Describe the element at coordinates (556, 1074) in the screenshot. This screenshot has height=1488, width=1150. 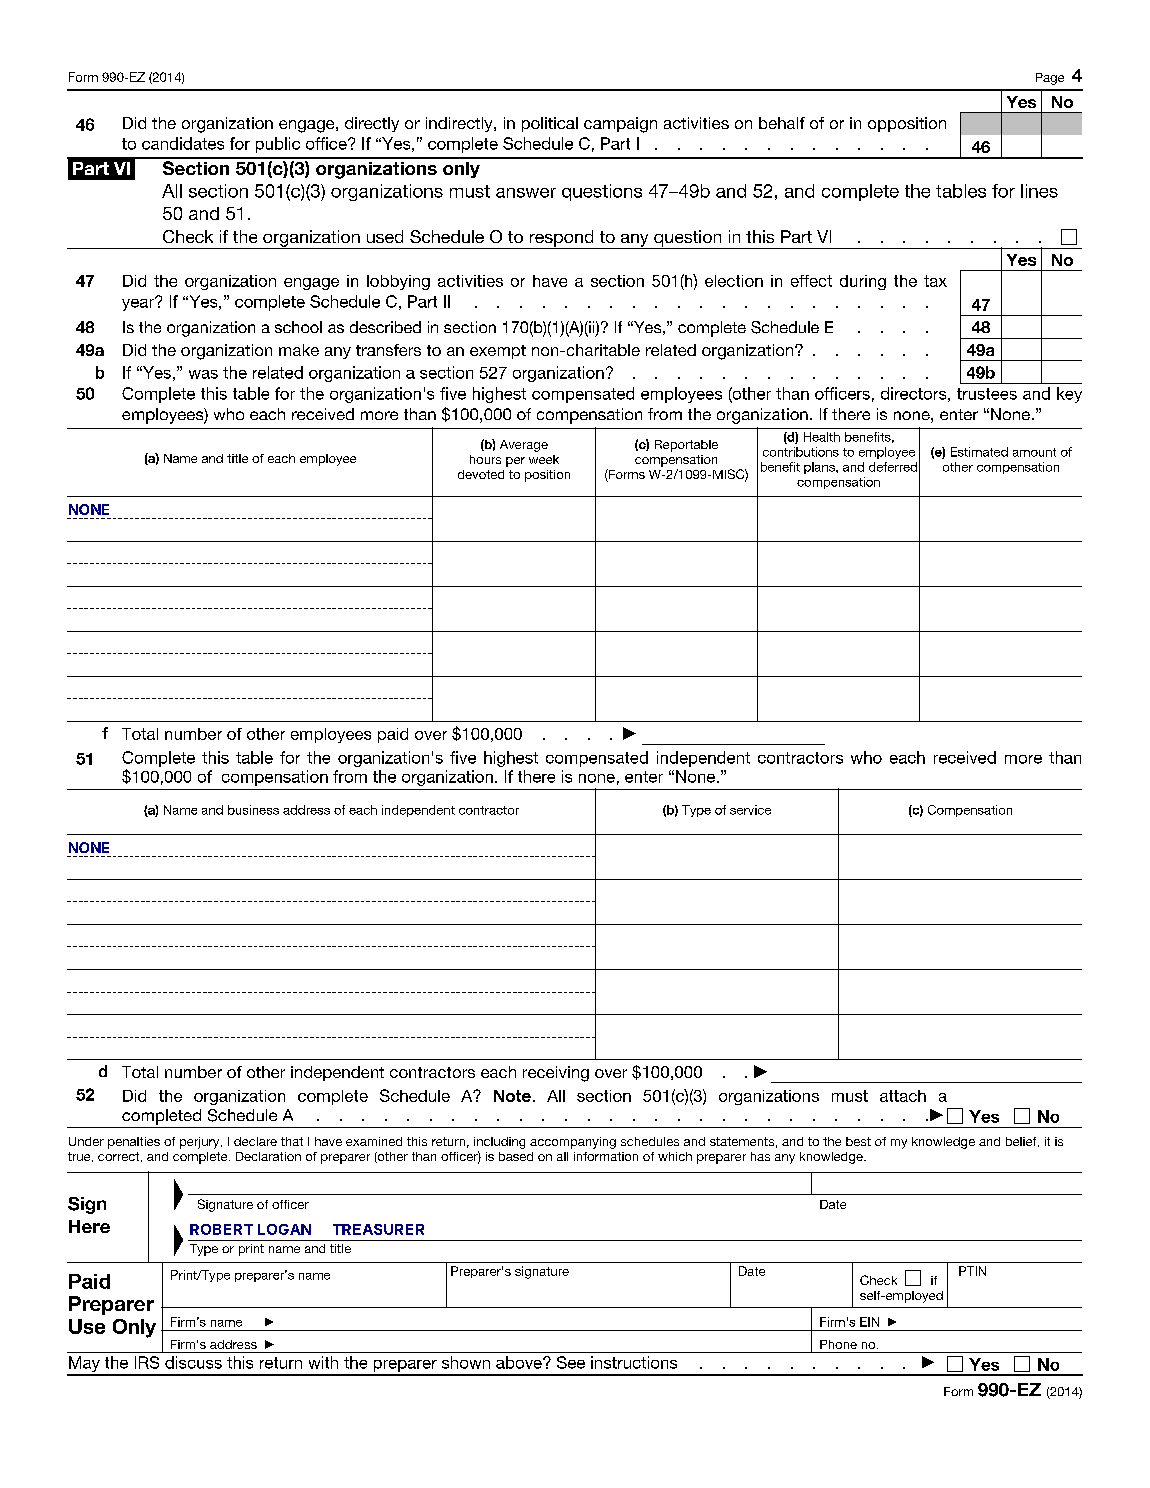
I see `receiving` at that location.
